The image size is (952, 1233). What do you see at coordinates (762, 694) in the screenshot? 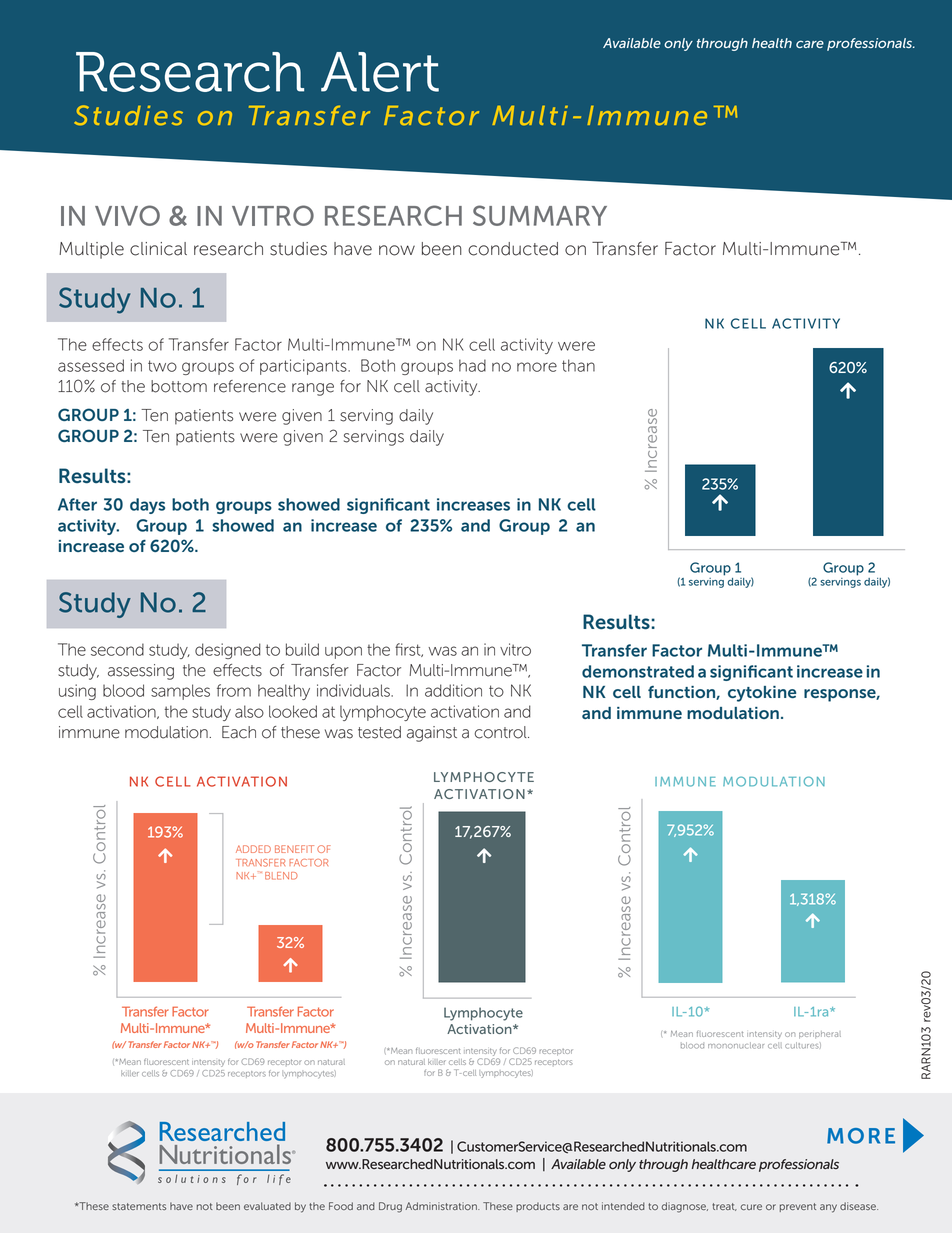
I see `cytokine` at bounding box center [762, 694].
